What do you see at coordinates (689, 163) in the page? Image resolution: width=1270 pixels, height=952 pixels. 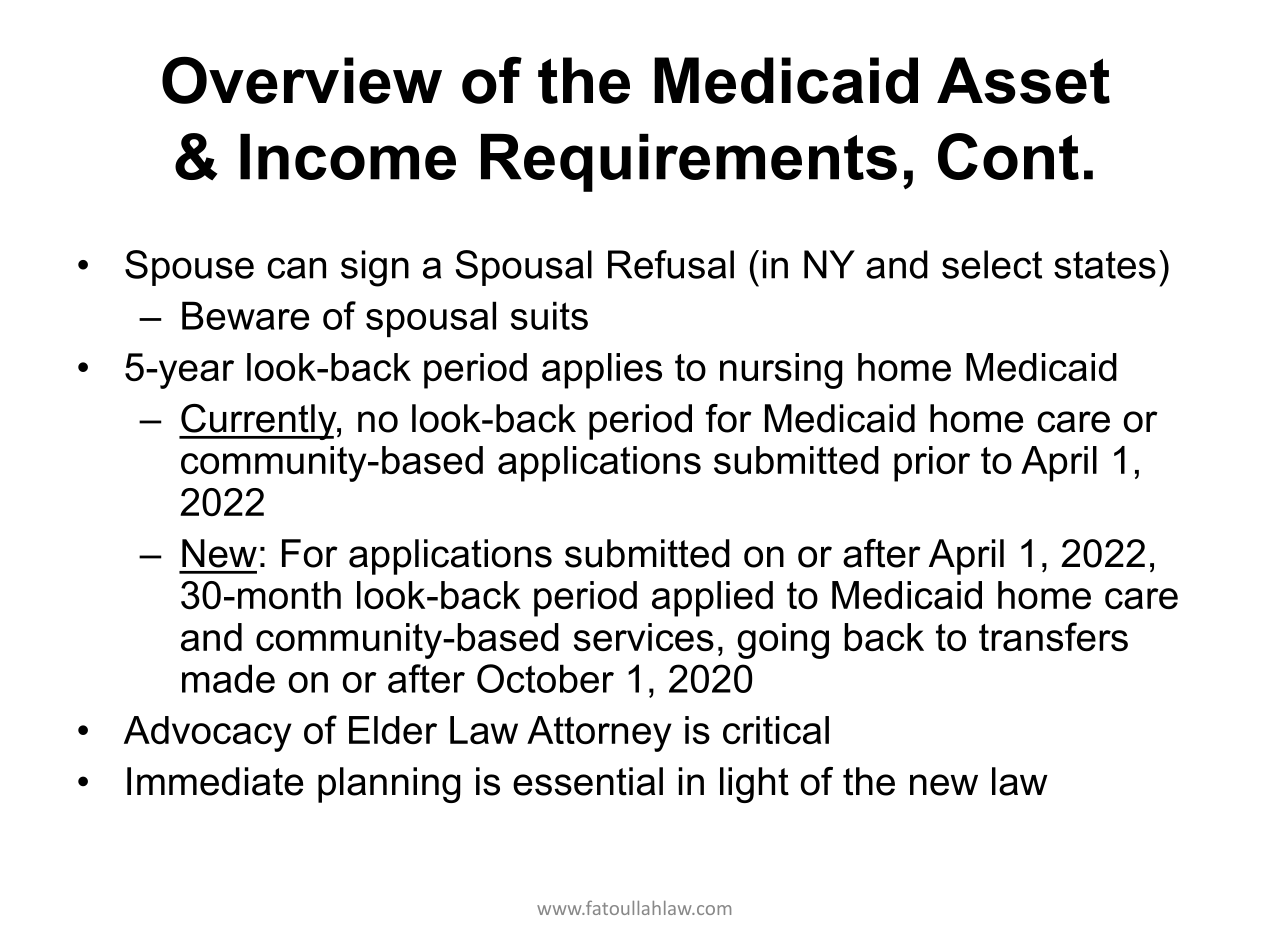 I see `Requirements` at bounding box center [689, 163].
